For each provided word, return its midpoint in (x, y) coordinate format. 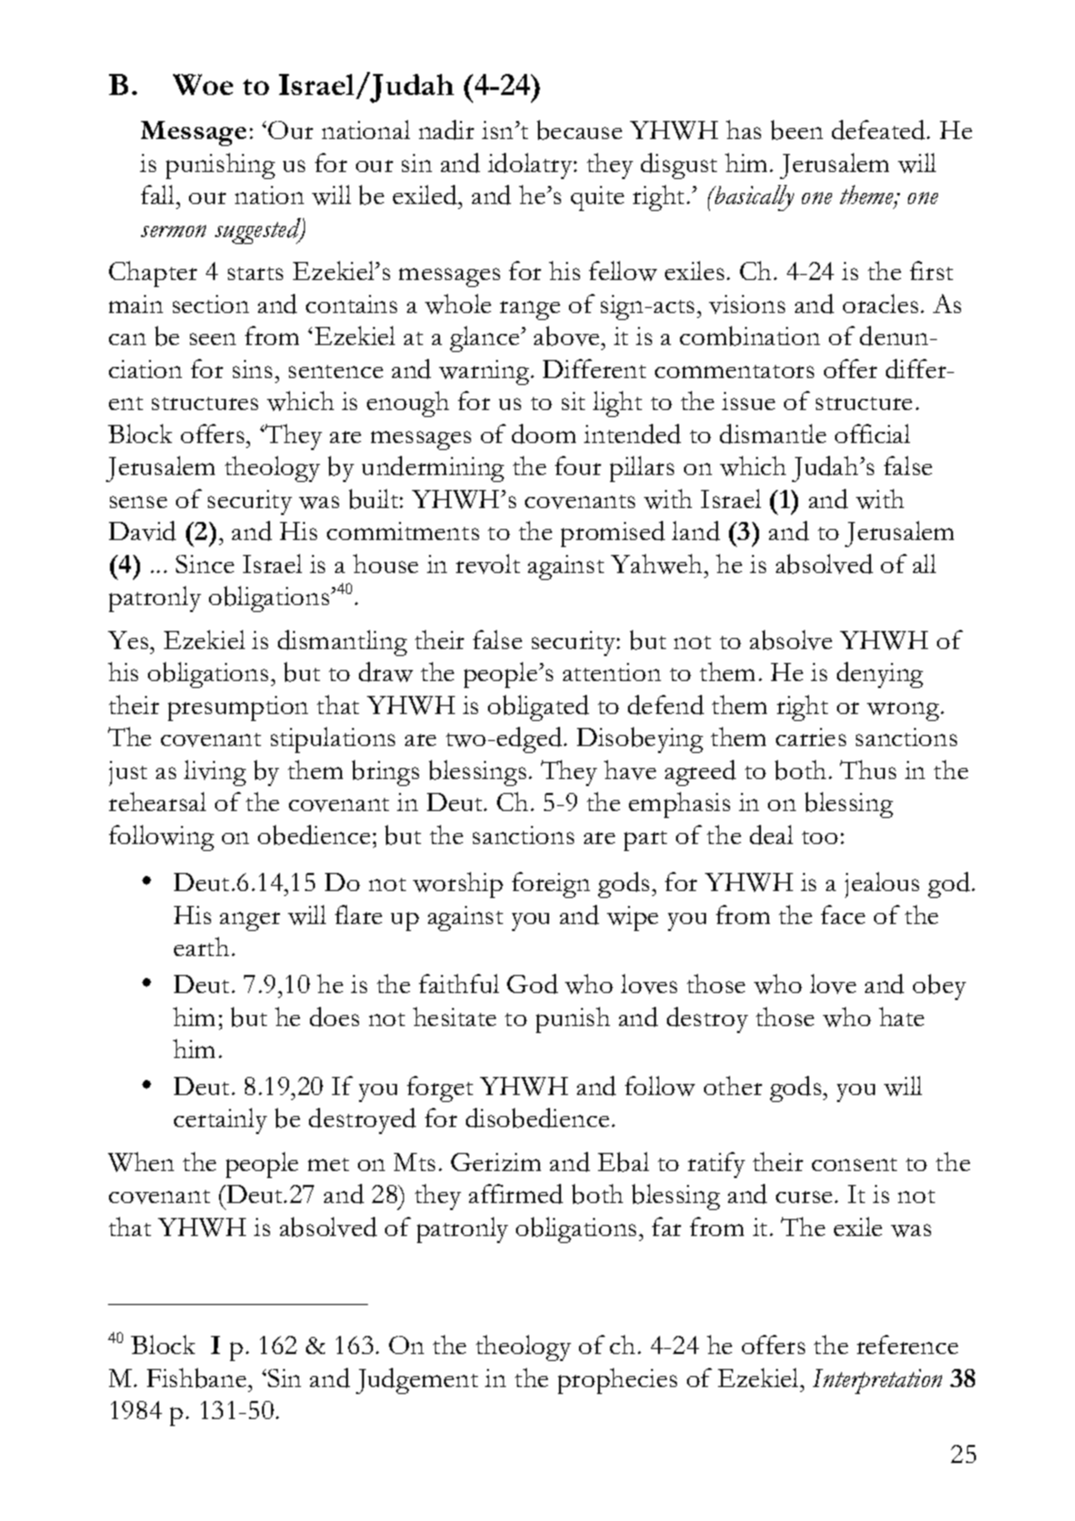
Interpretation (877, 1381)
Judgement (417, 1381)
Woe (203, 84)
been (797, 130)
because (579, 130)
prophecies (617, 1381)
